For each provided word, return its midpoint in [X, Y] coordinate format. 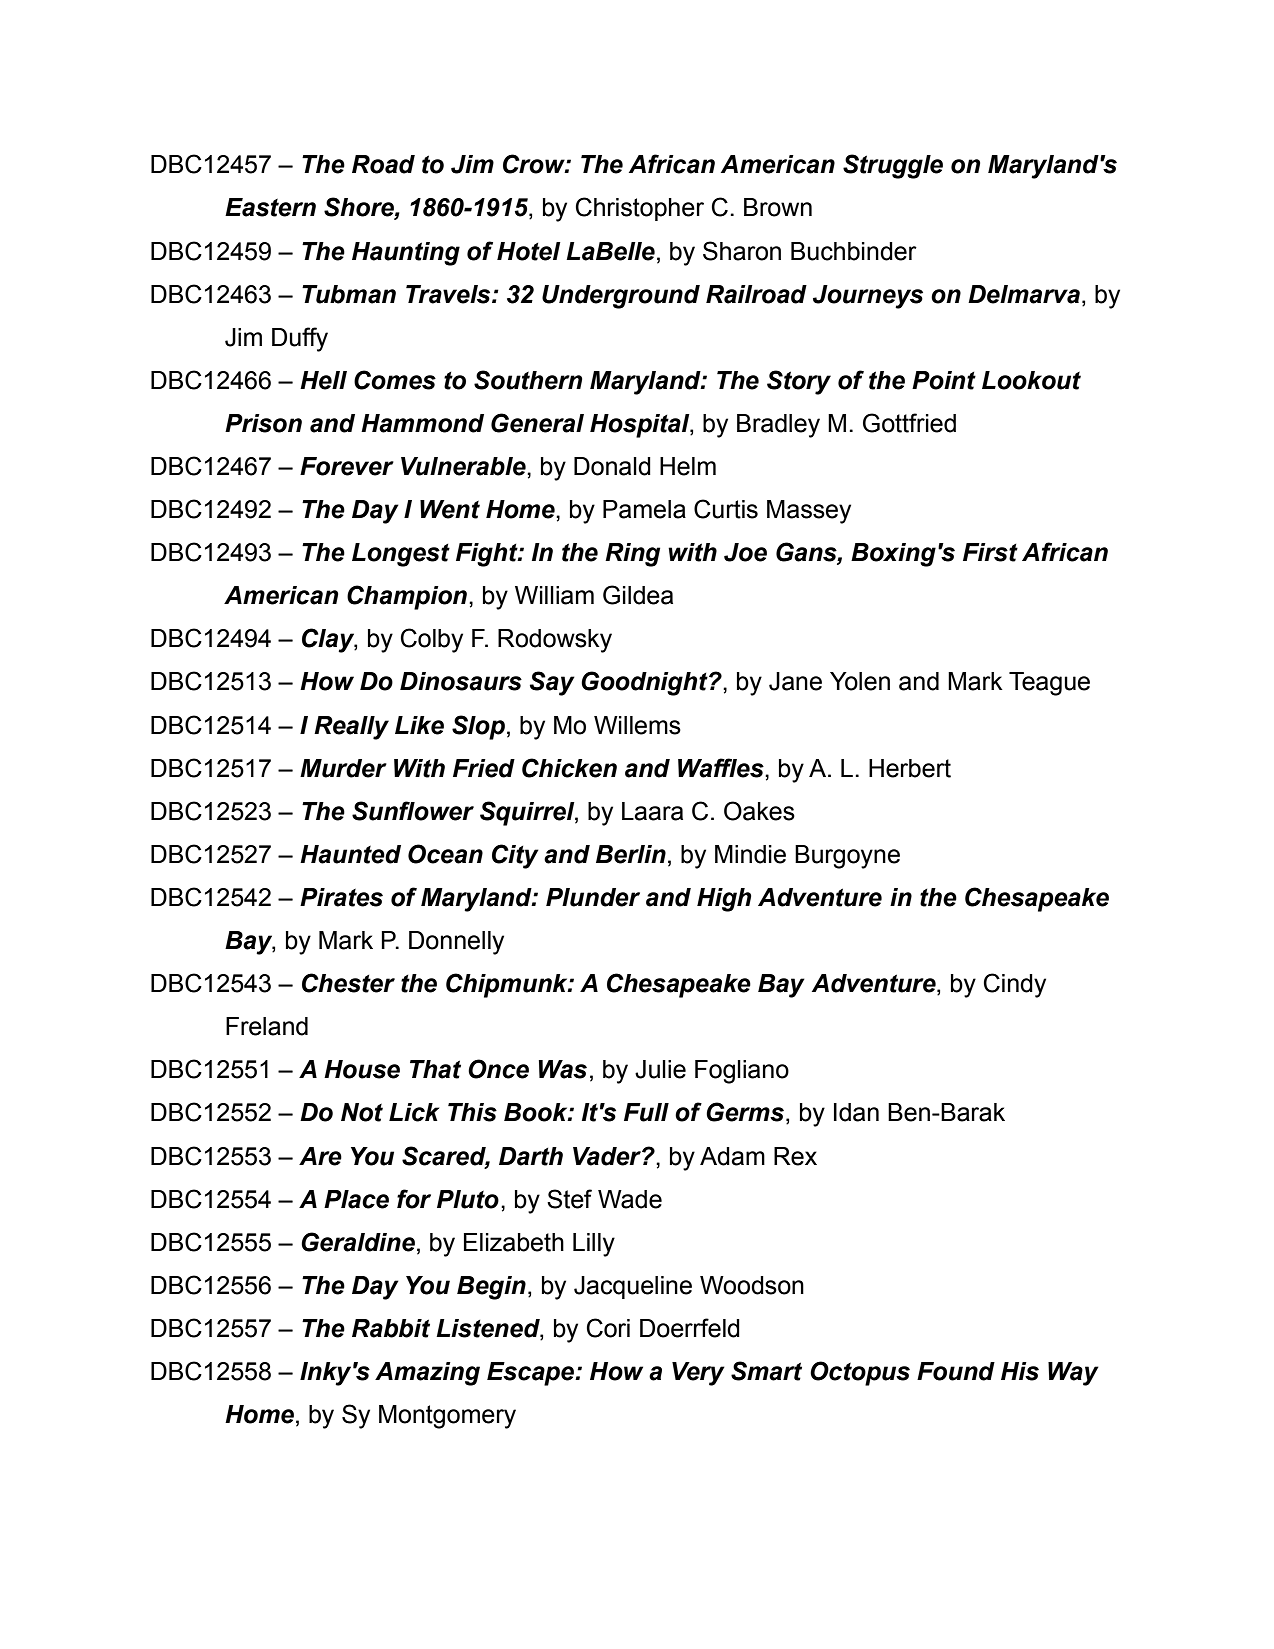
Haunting [406, 254]
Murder [343, 768]
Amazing [427, 1374]
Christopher [640, 209]
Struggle [893, 166]
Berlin [631, 854]
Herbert [910, 768]
